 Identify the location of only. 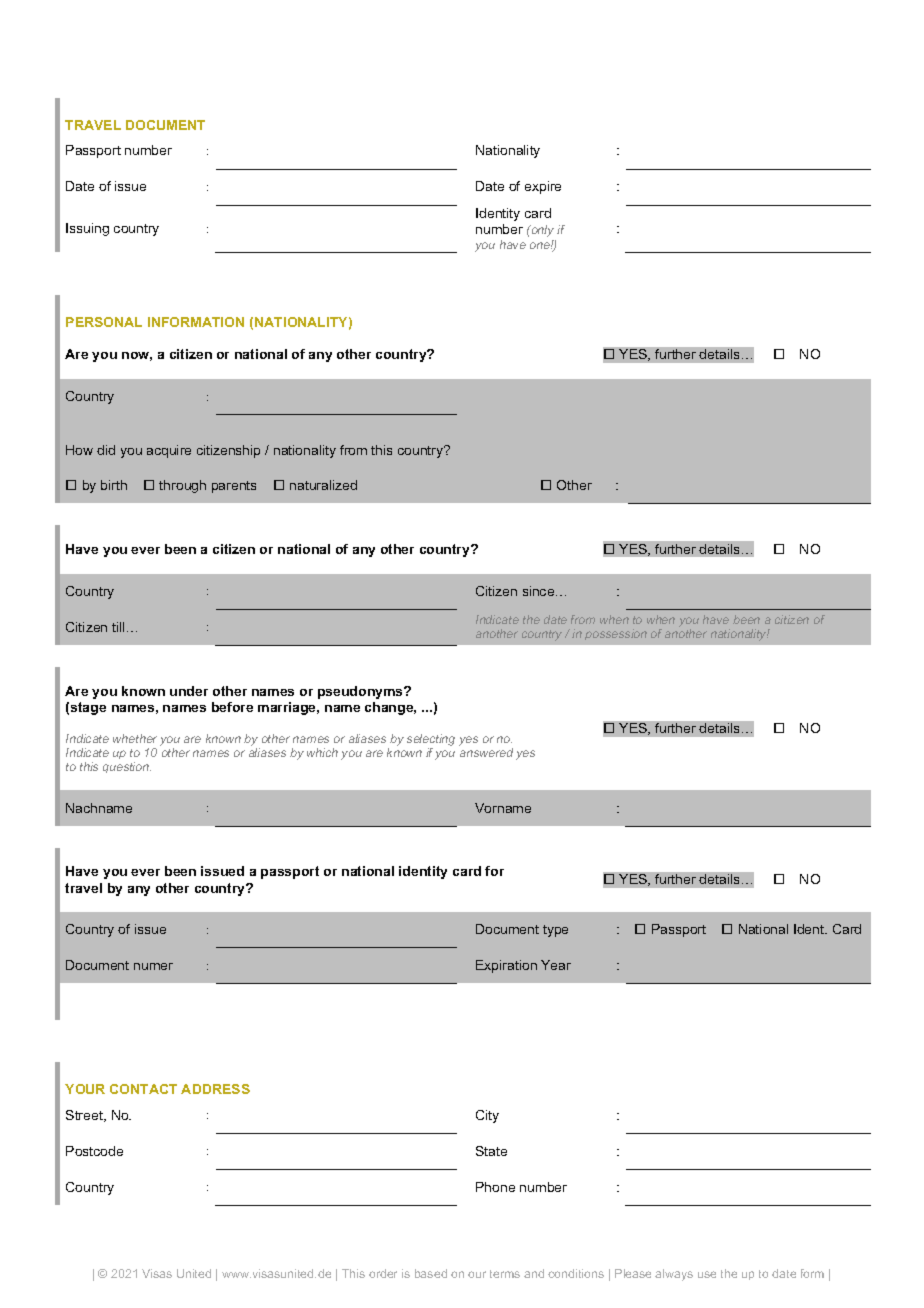
(541, 231).
